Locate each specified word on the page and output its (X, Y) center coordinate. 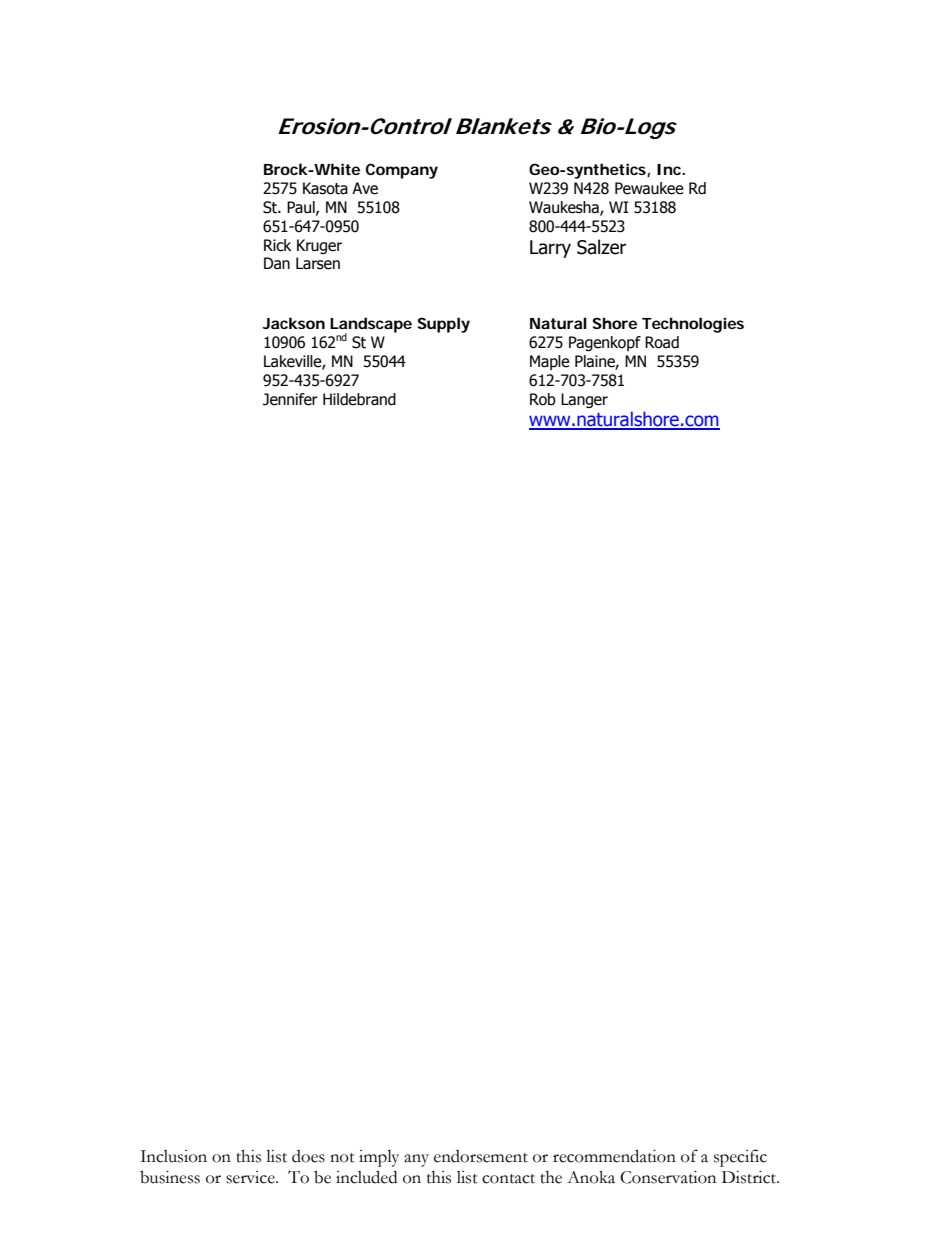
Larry (550, 249)
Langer (584, 400)
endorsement (481, 1156)
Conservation (668, 1177)
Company (401, 171)
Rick (277, 245)
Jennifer (290, 399)
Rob (543, 399)
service (251, 1177)
